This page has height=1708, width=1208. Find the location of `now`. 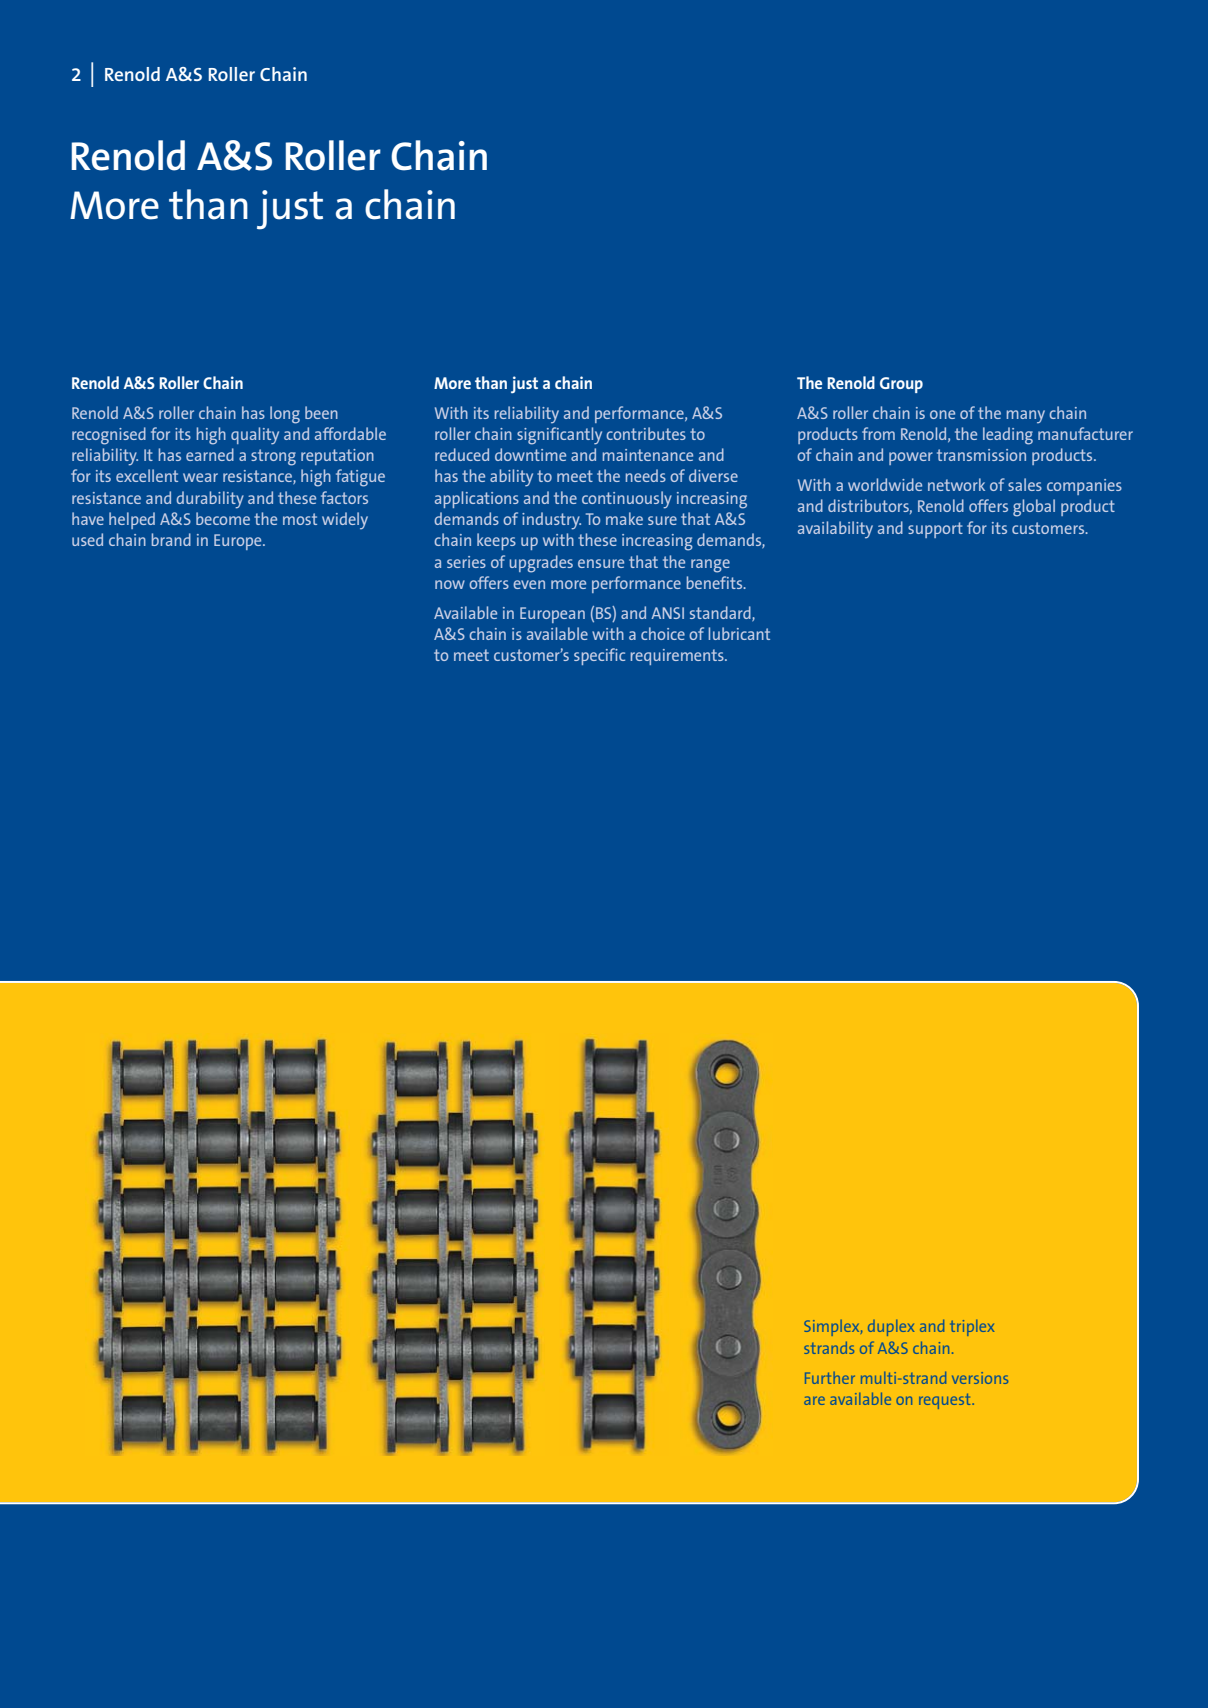

now is located at coordinates (450, 584).
